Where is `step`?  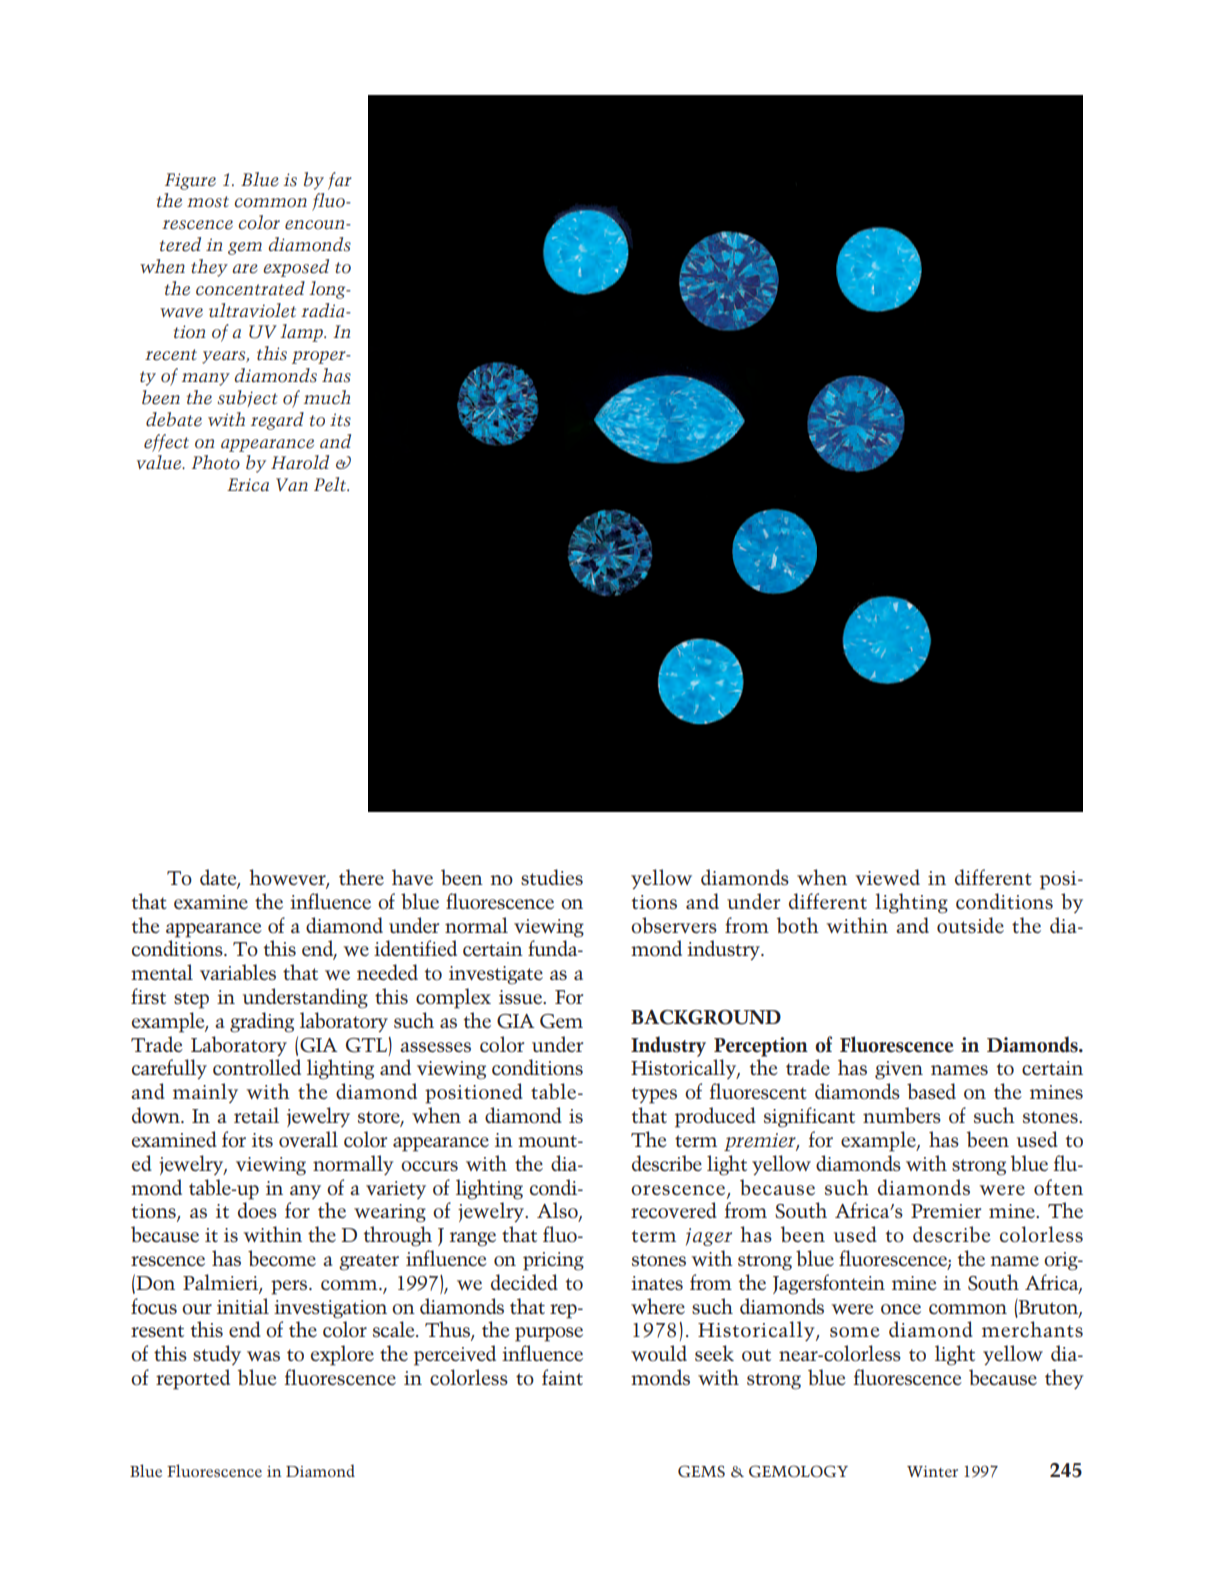 step is located at coordinates (191, 1000).
